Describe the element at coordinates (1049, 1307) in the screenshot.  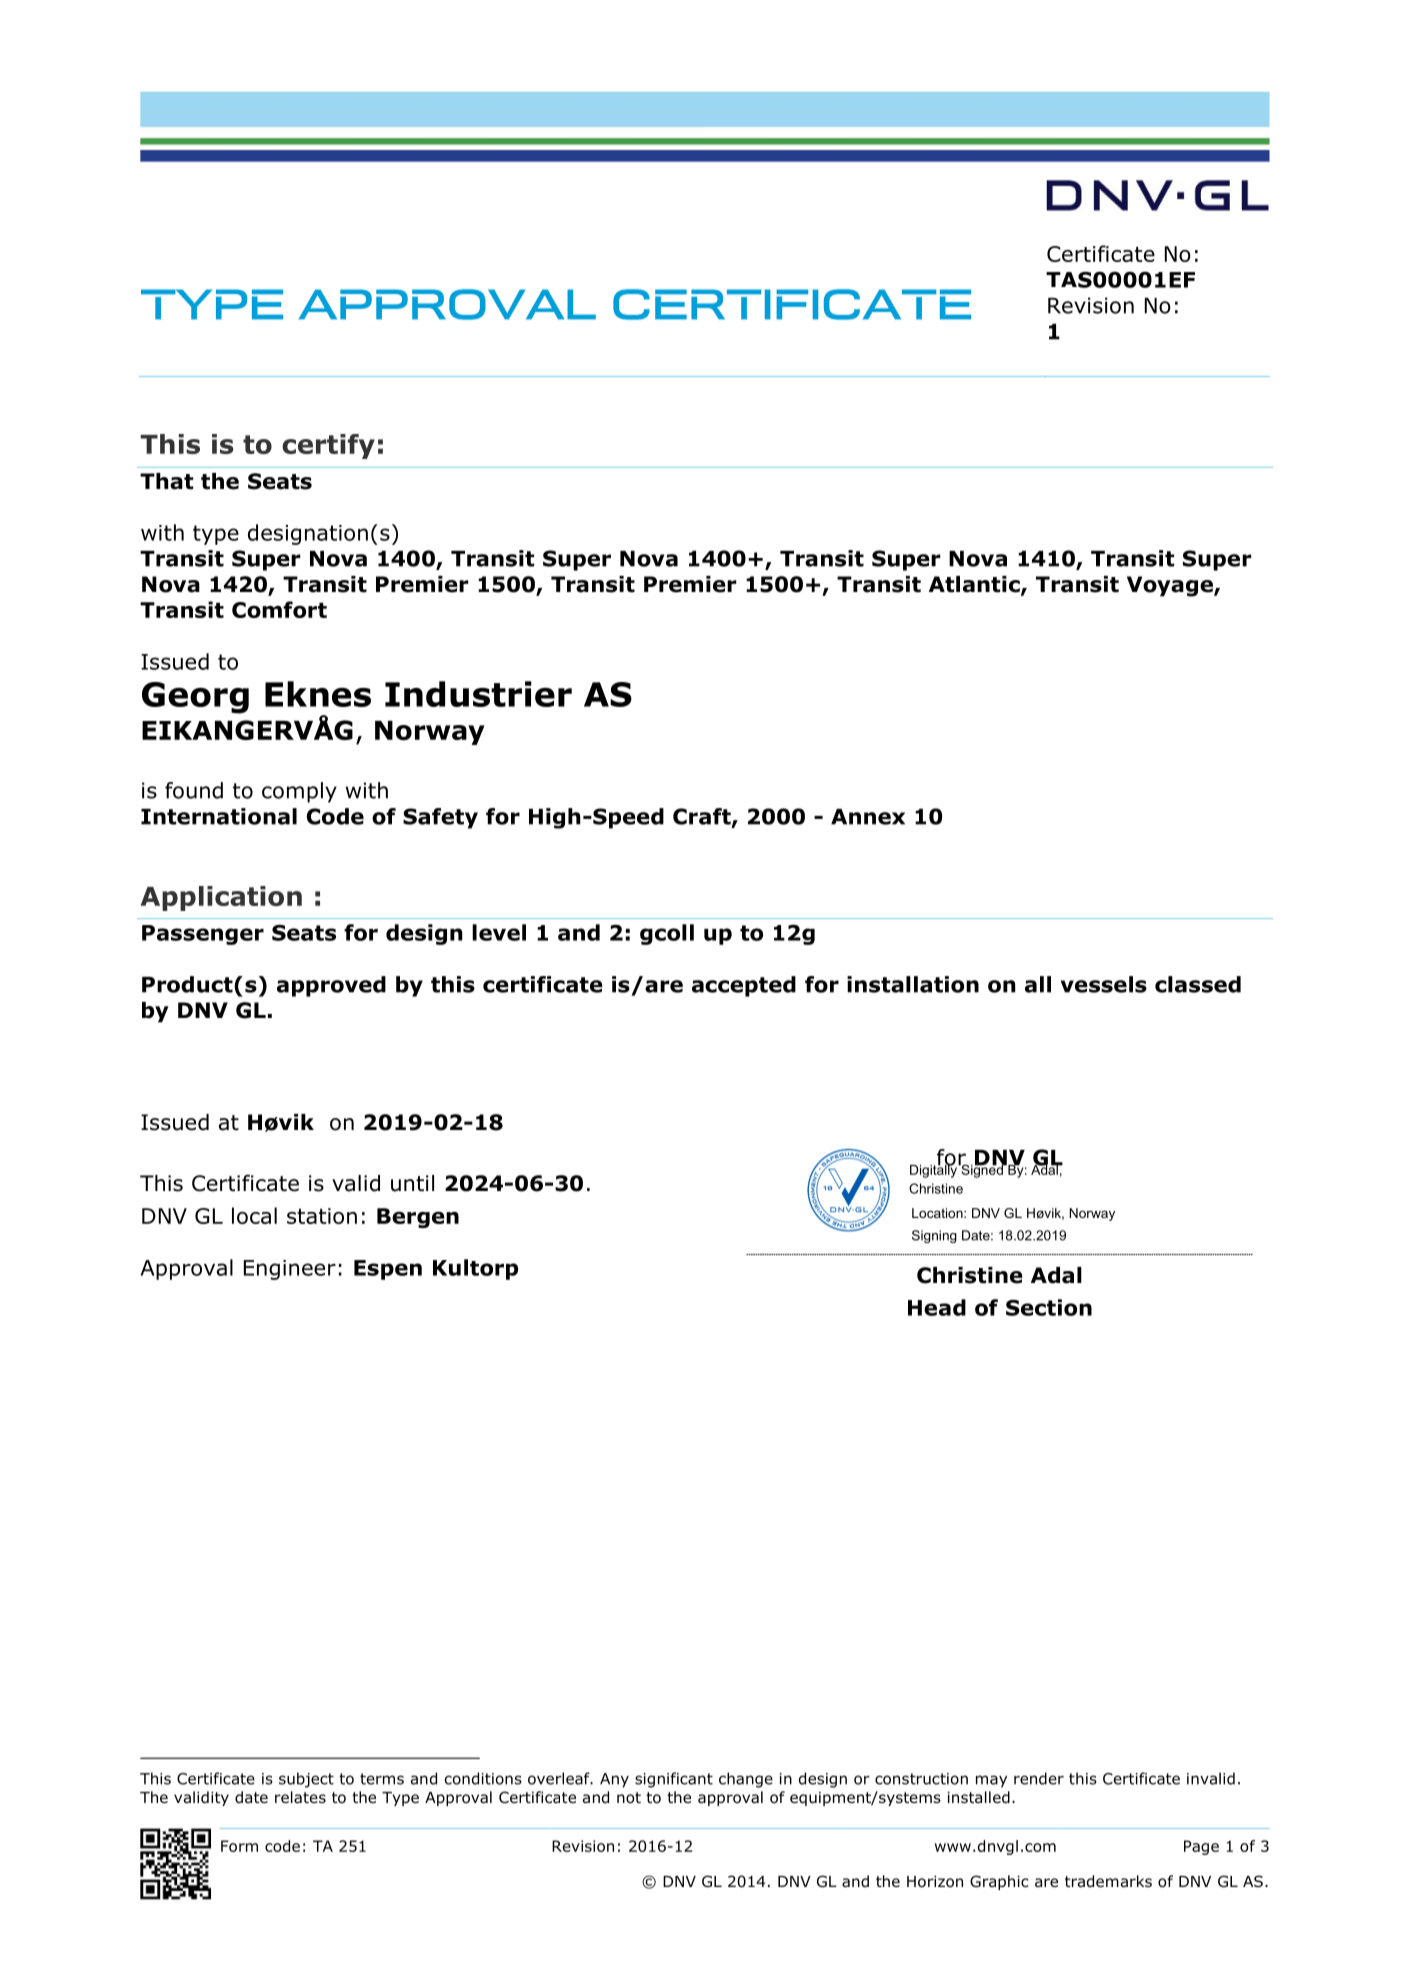
I see `Section` at that location.
